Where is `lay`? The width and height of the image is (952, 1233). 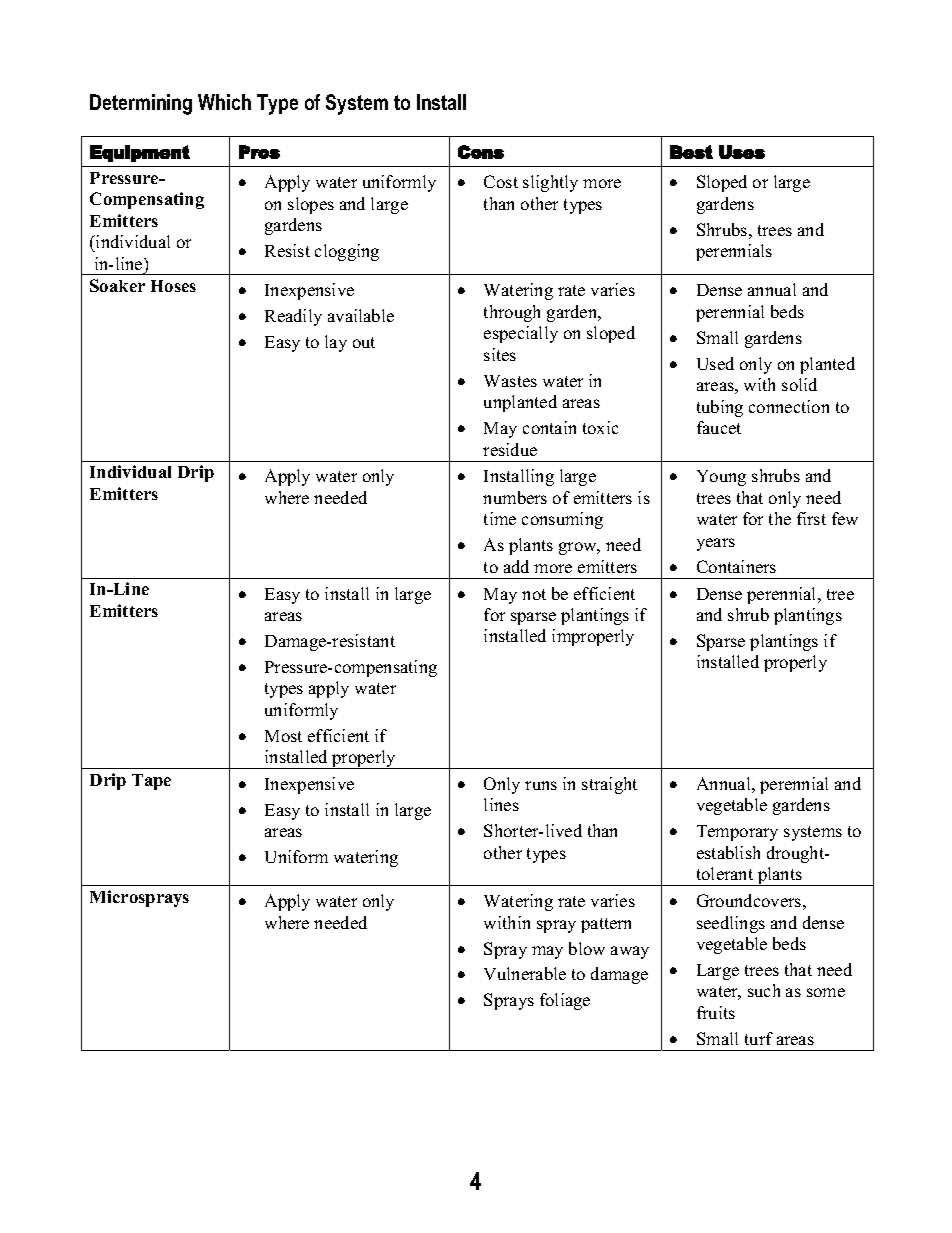 lay is located at coordinates (336, 343).
